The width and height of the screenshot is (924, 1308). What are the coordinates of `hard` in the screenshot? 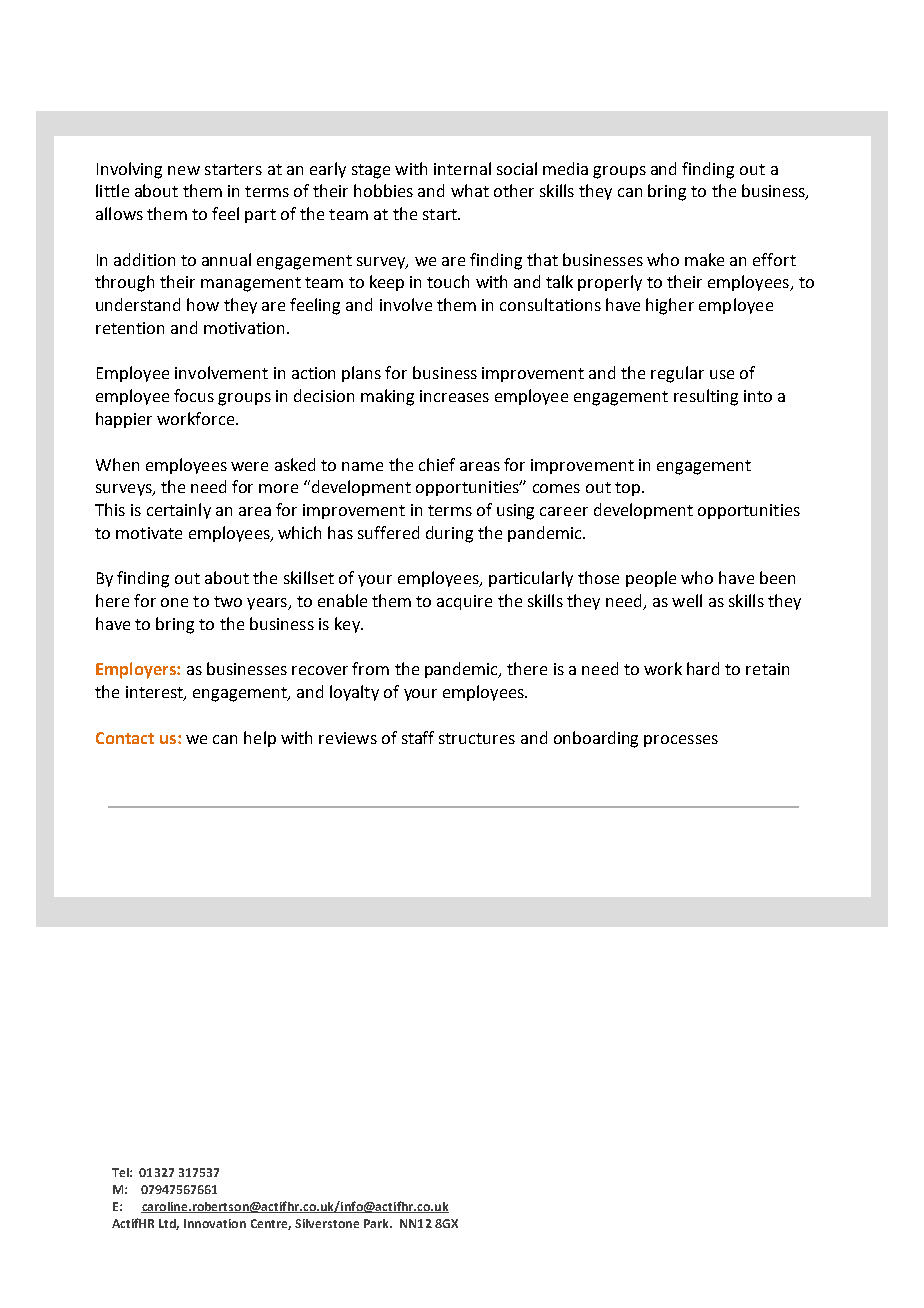 It's located at (703, 668).
